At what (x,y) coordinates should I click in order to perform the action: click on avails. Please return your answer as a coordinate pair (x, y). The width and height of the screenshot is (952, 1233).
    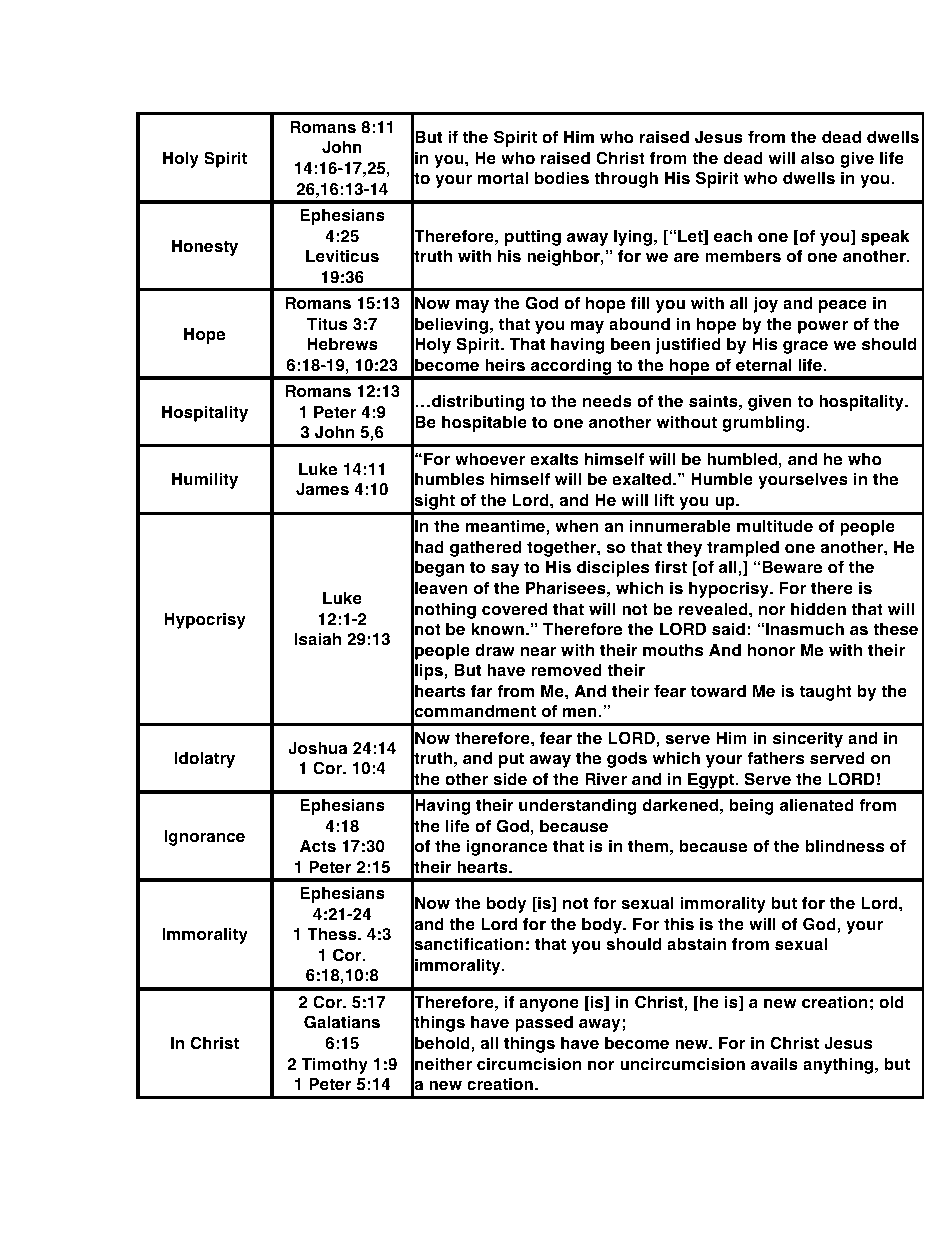
    Looking at the image, I should click on (774, 1064).
